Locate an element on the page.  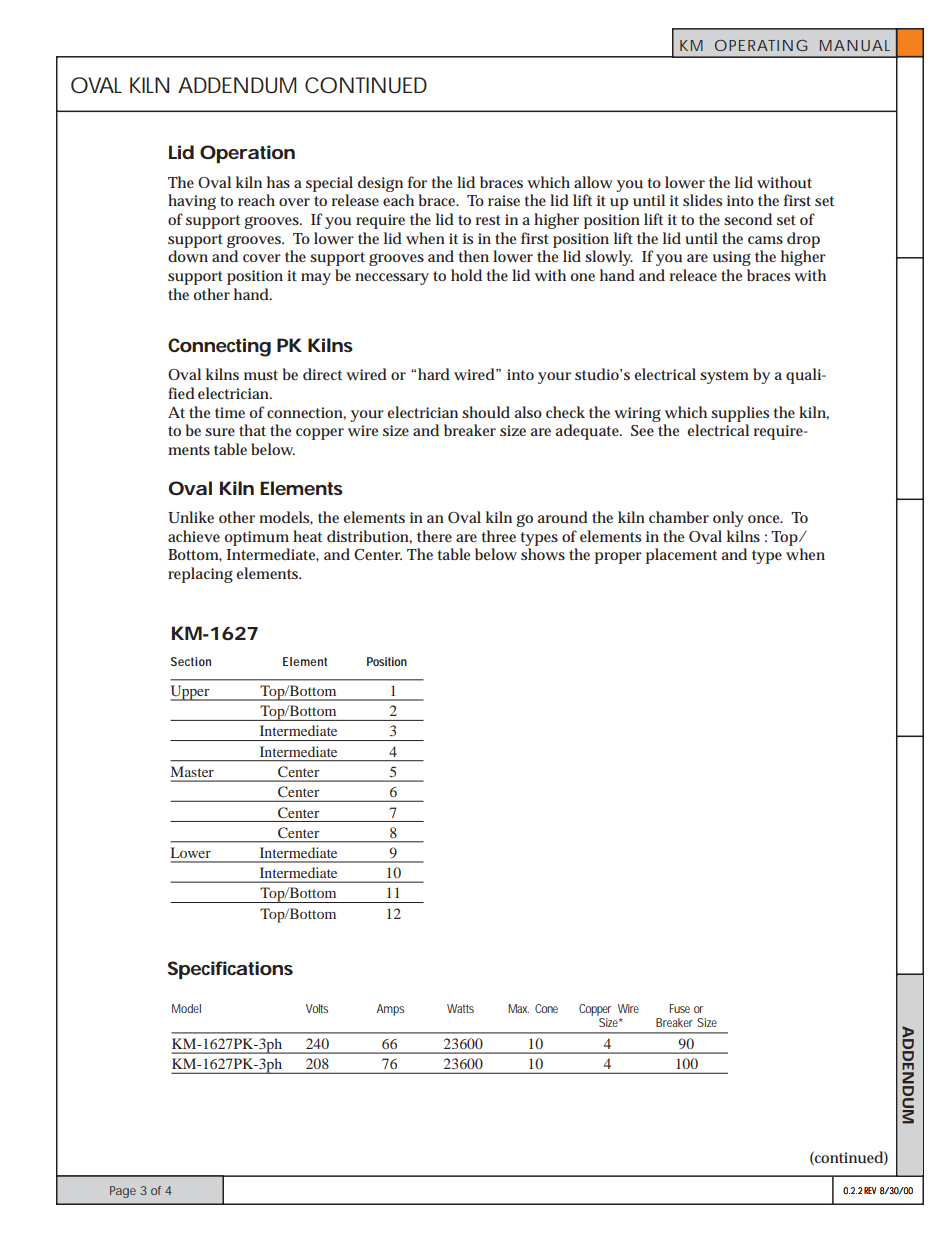
Page is located at coordinates (123, 1192).
